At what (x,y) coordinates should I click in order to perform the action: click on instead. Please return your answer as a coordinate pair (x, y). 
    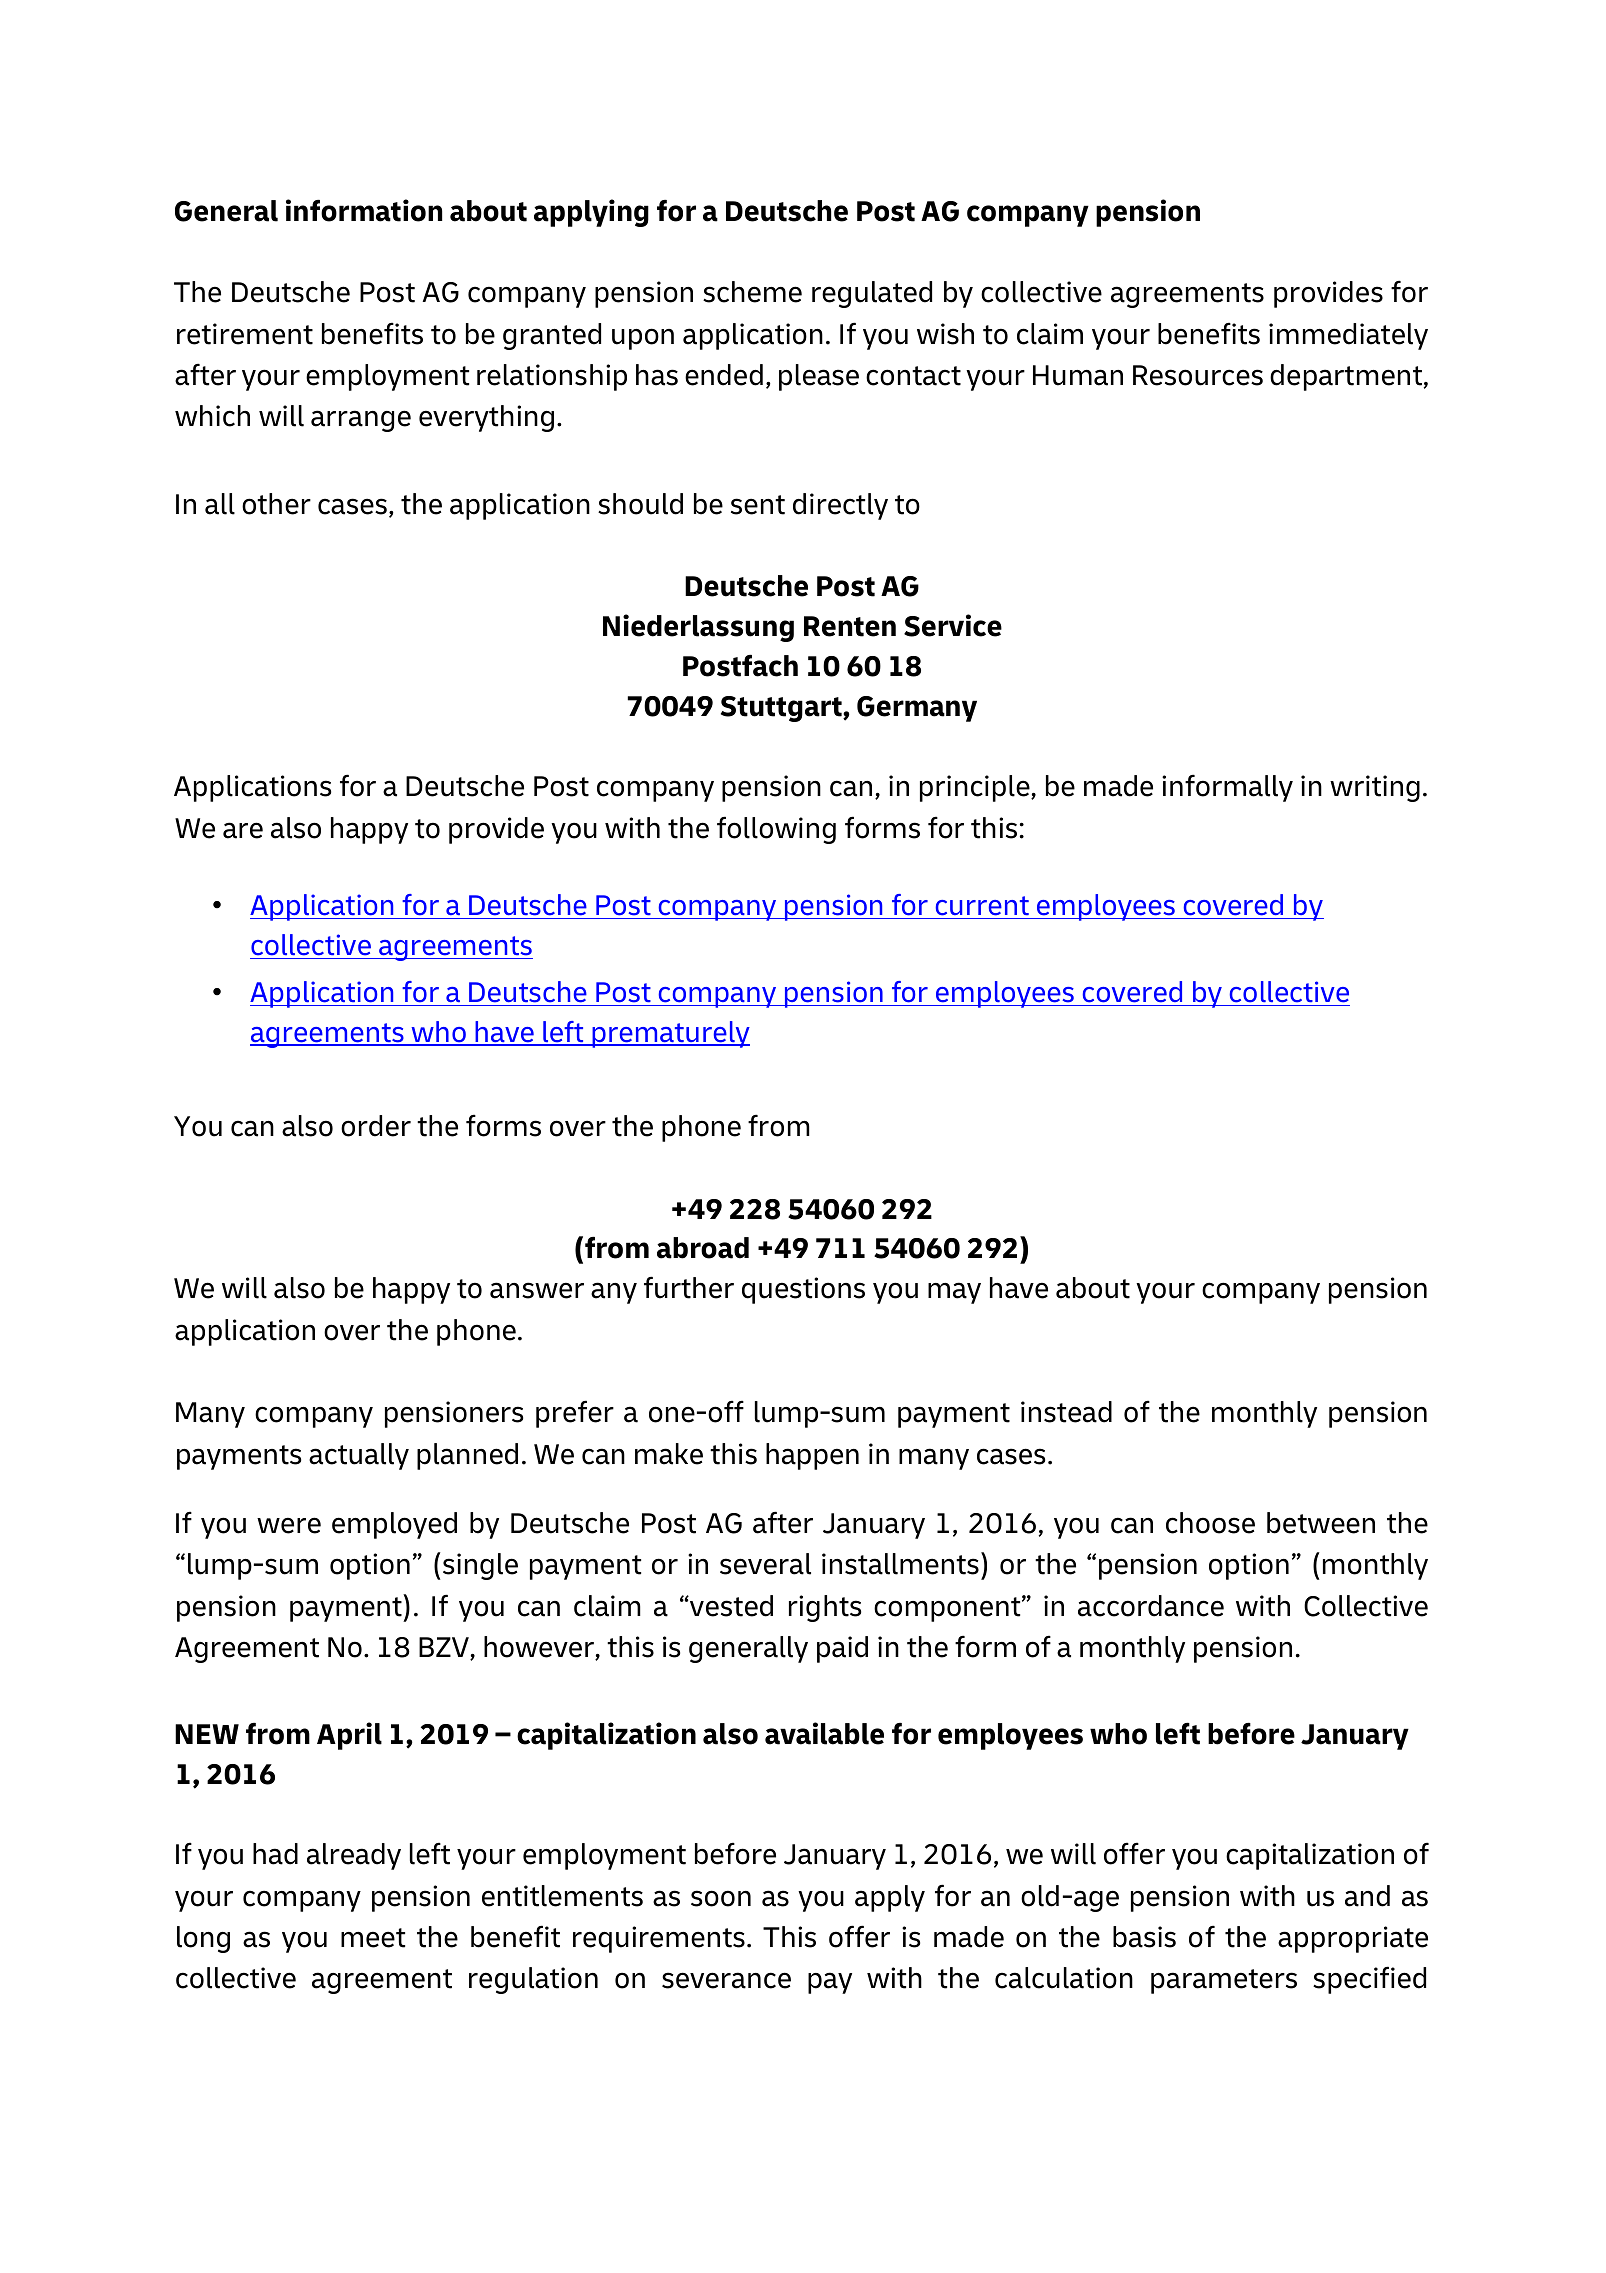
    Looking at the image, I should click on (1066, 1412).
